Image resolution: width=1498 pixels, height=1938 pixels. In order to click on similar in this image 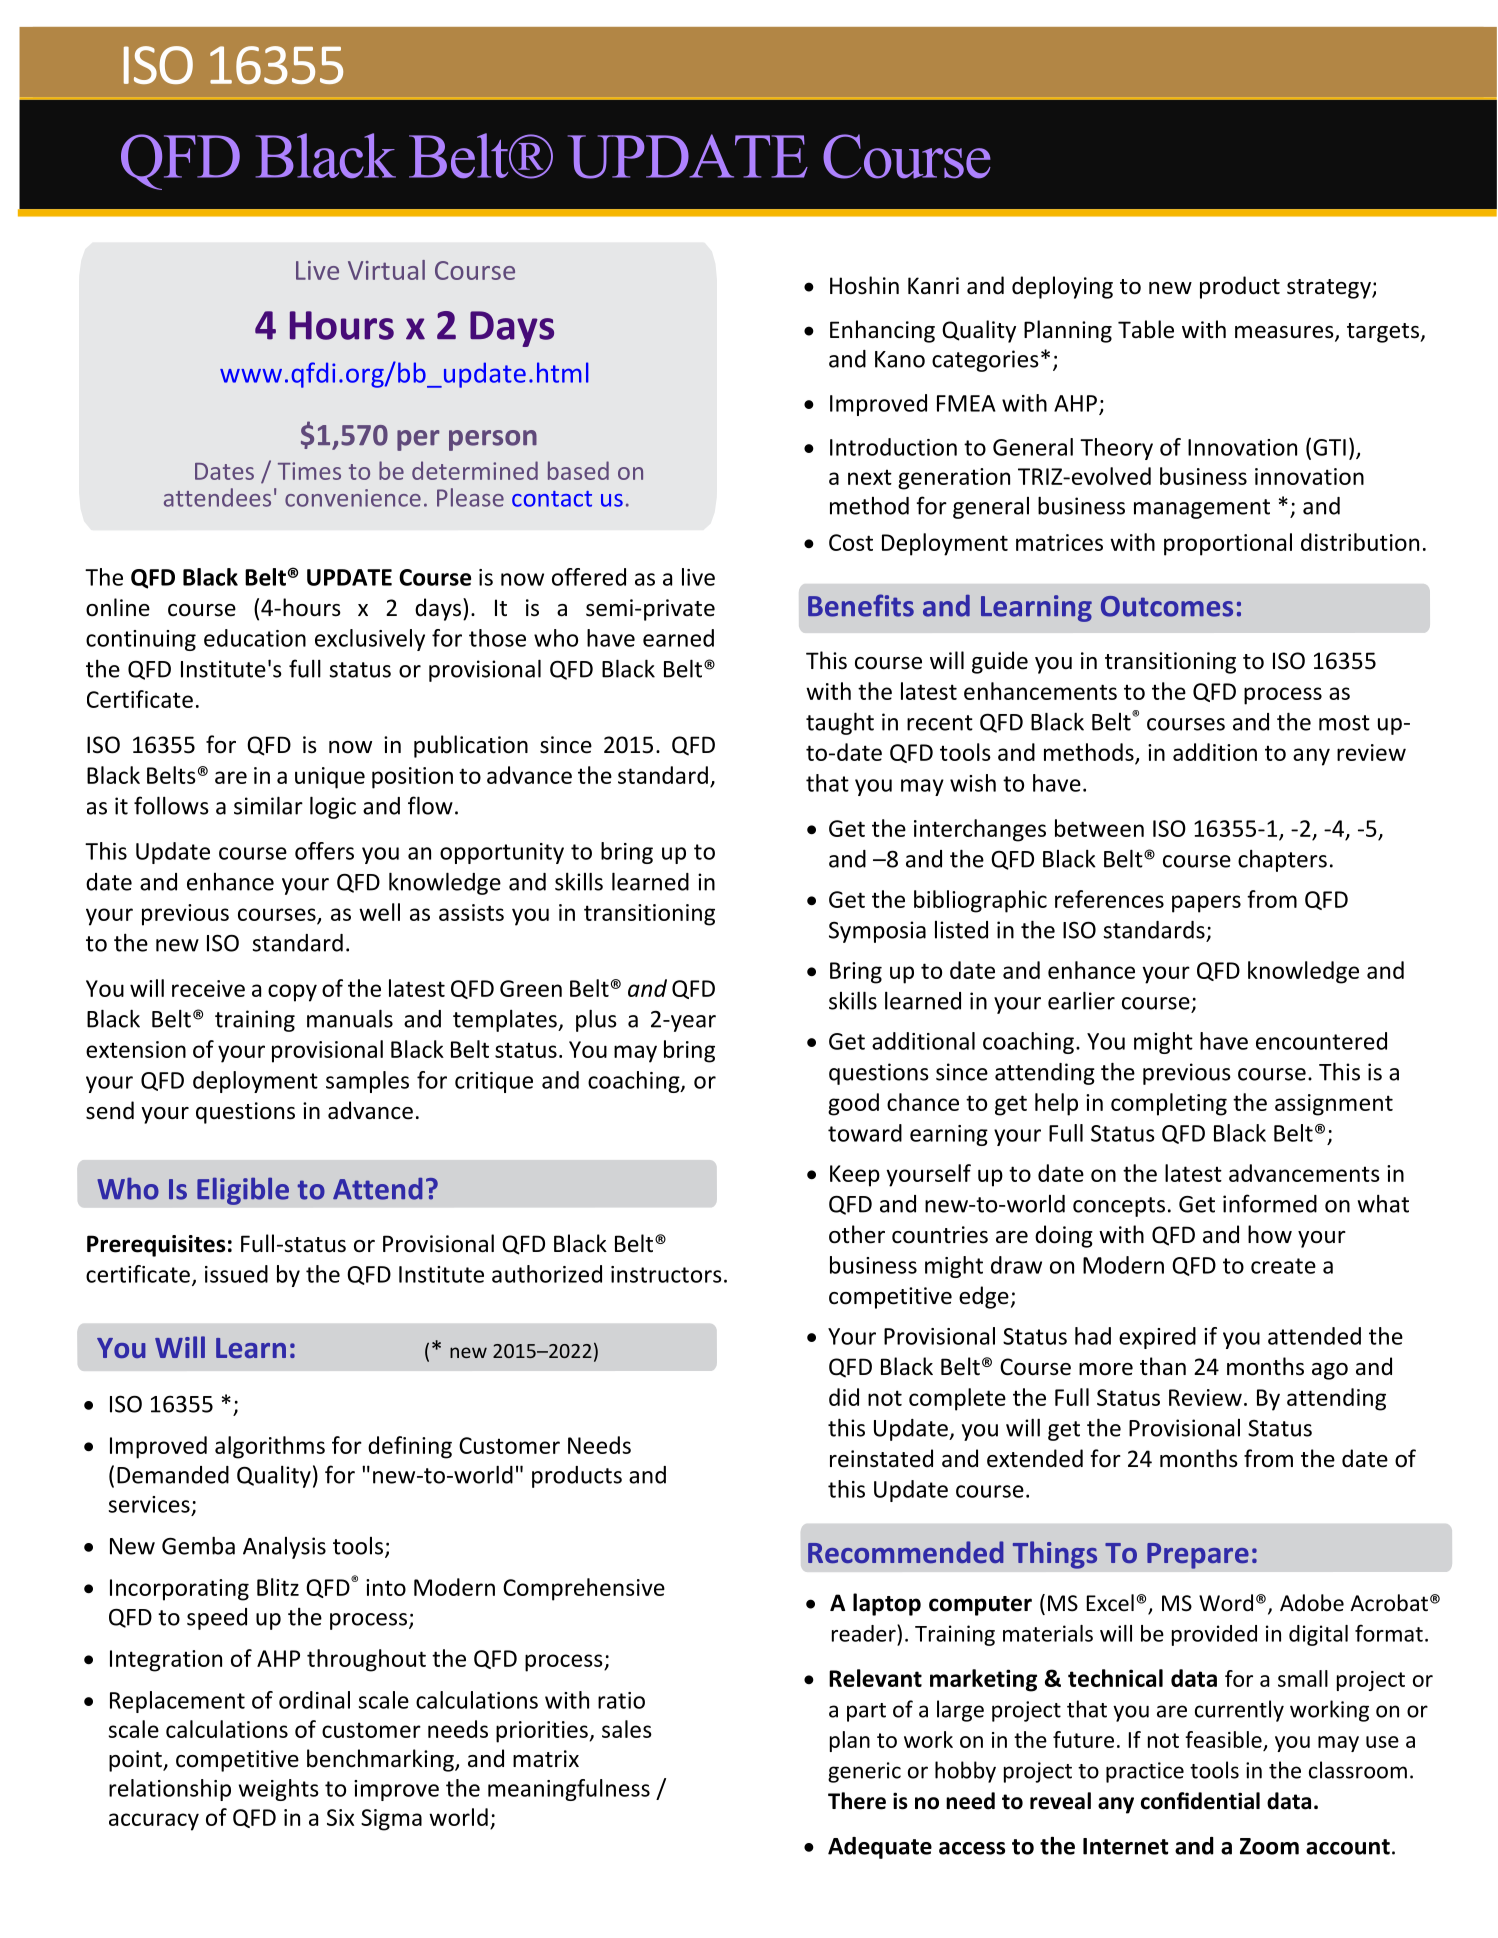, I will do `click(268, 805)`.
